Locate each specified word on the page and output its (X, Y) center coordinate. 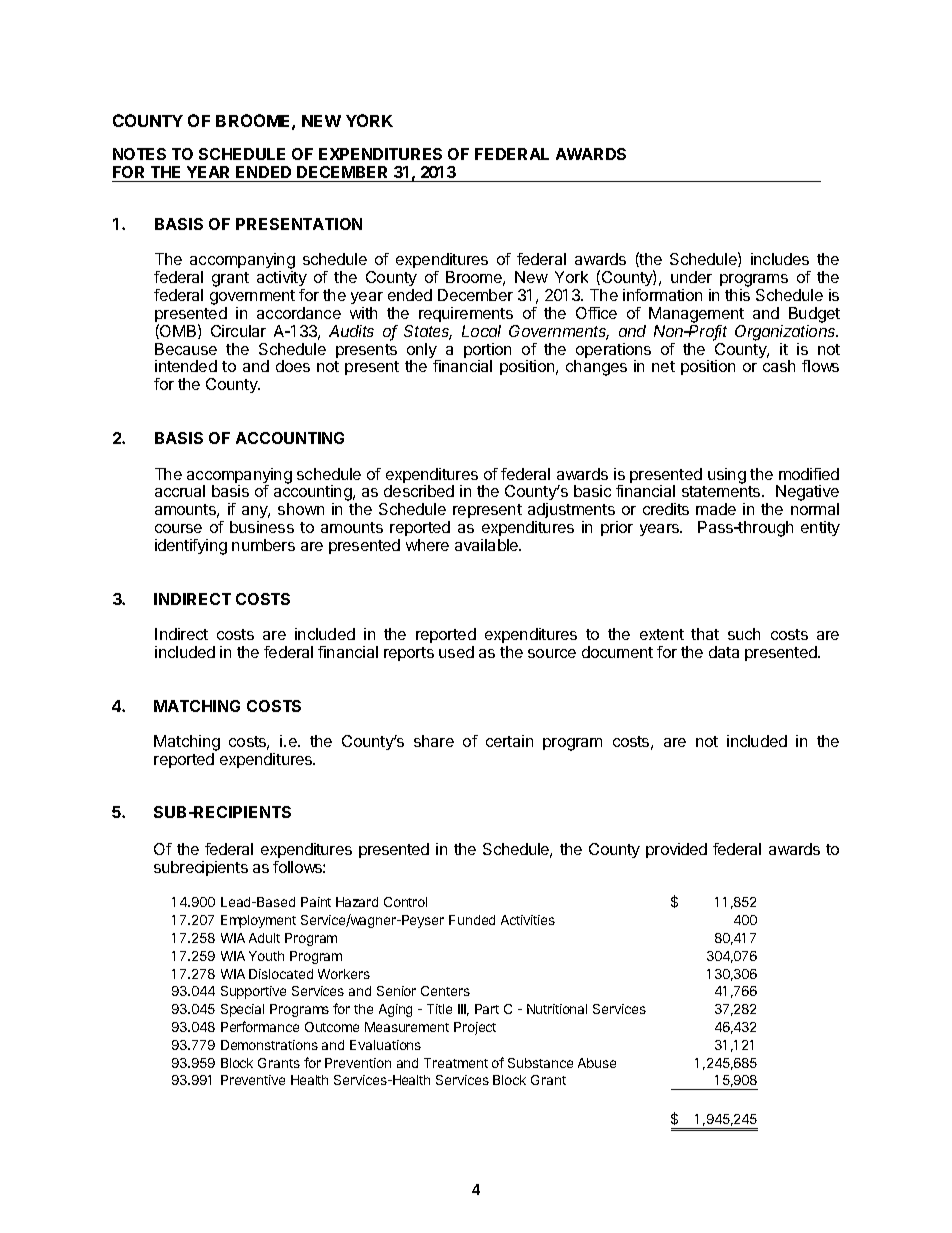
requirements (466, 314)
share (434, 741)
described (419, 491)
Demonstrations (269, 1045)
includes (780, 259)
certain (509, 741)
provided (676, 850)
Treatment (456, 1063)
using (727, 476)
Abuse (597, 1063)
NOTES (139, 154)
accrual (180, 491)
